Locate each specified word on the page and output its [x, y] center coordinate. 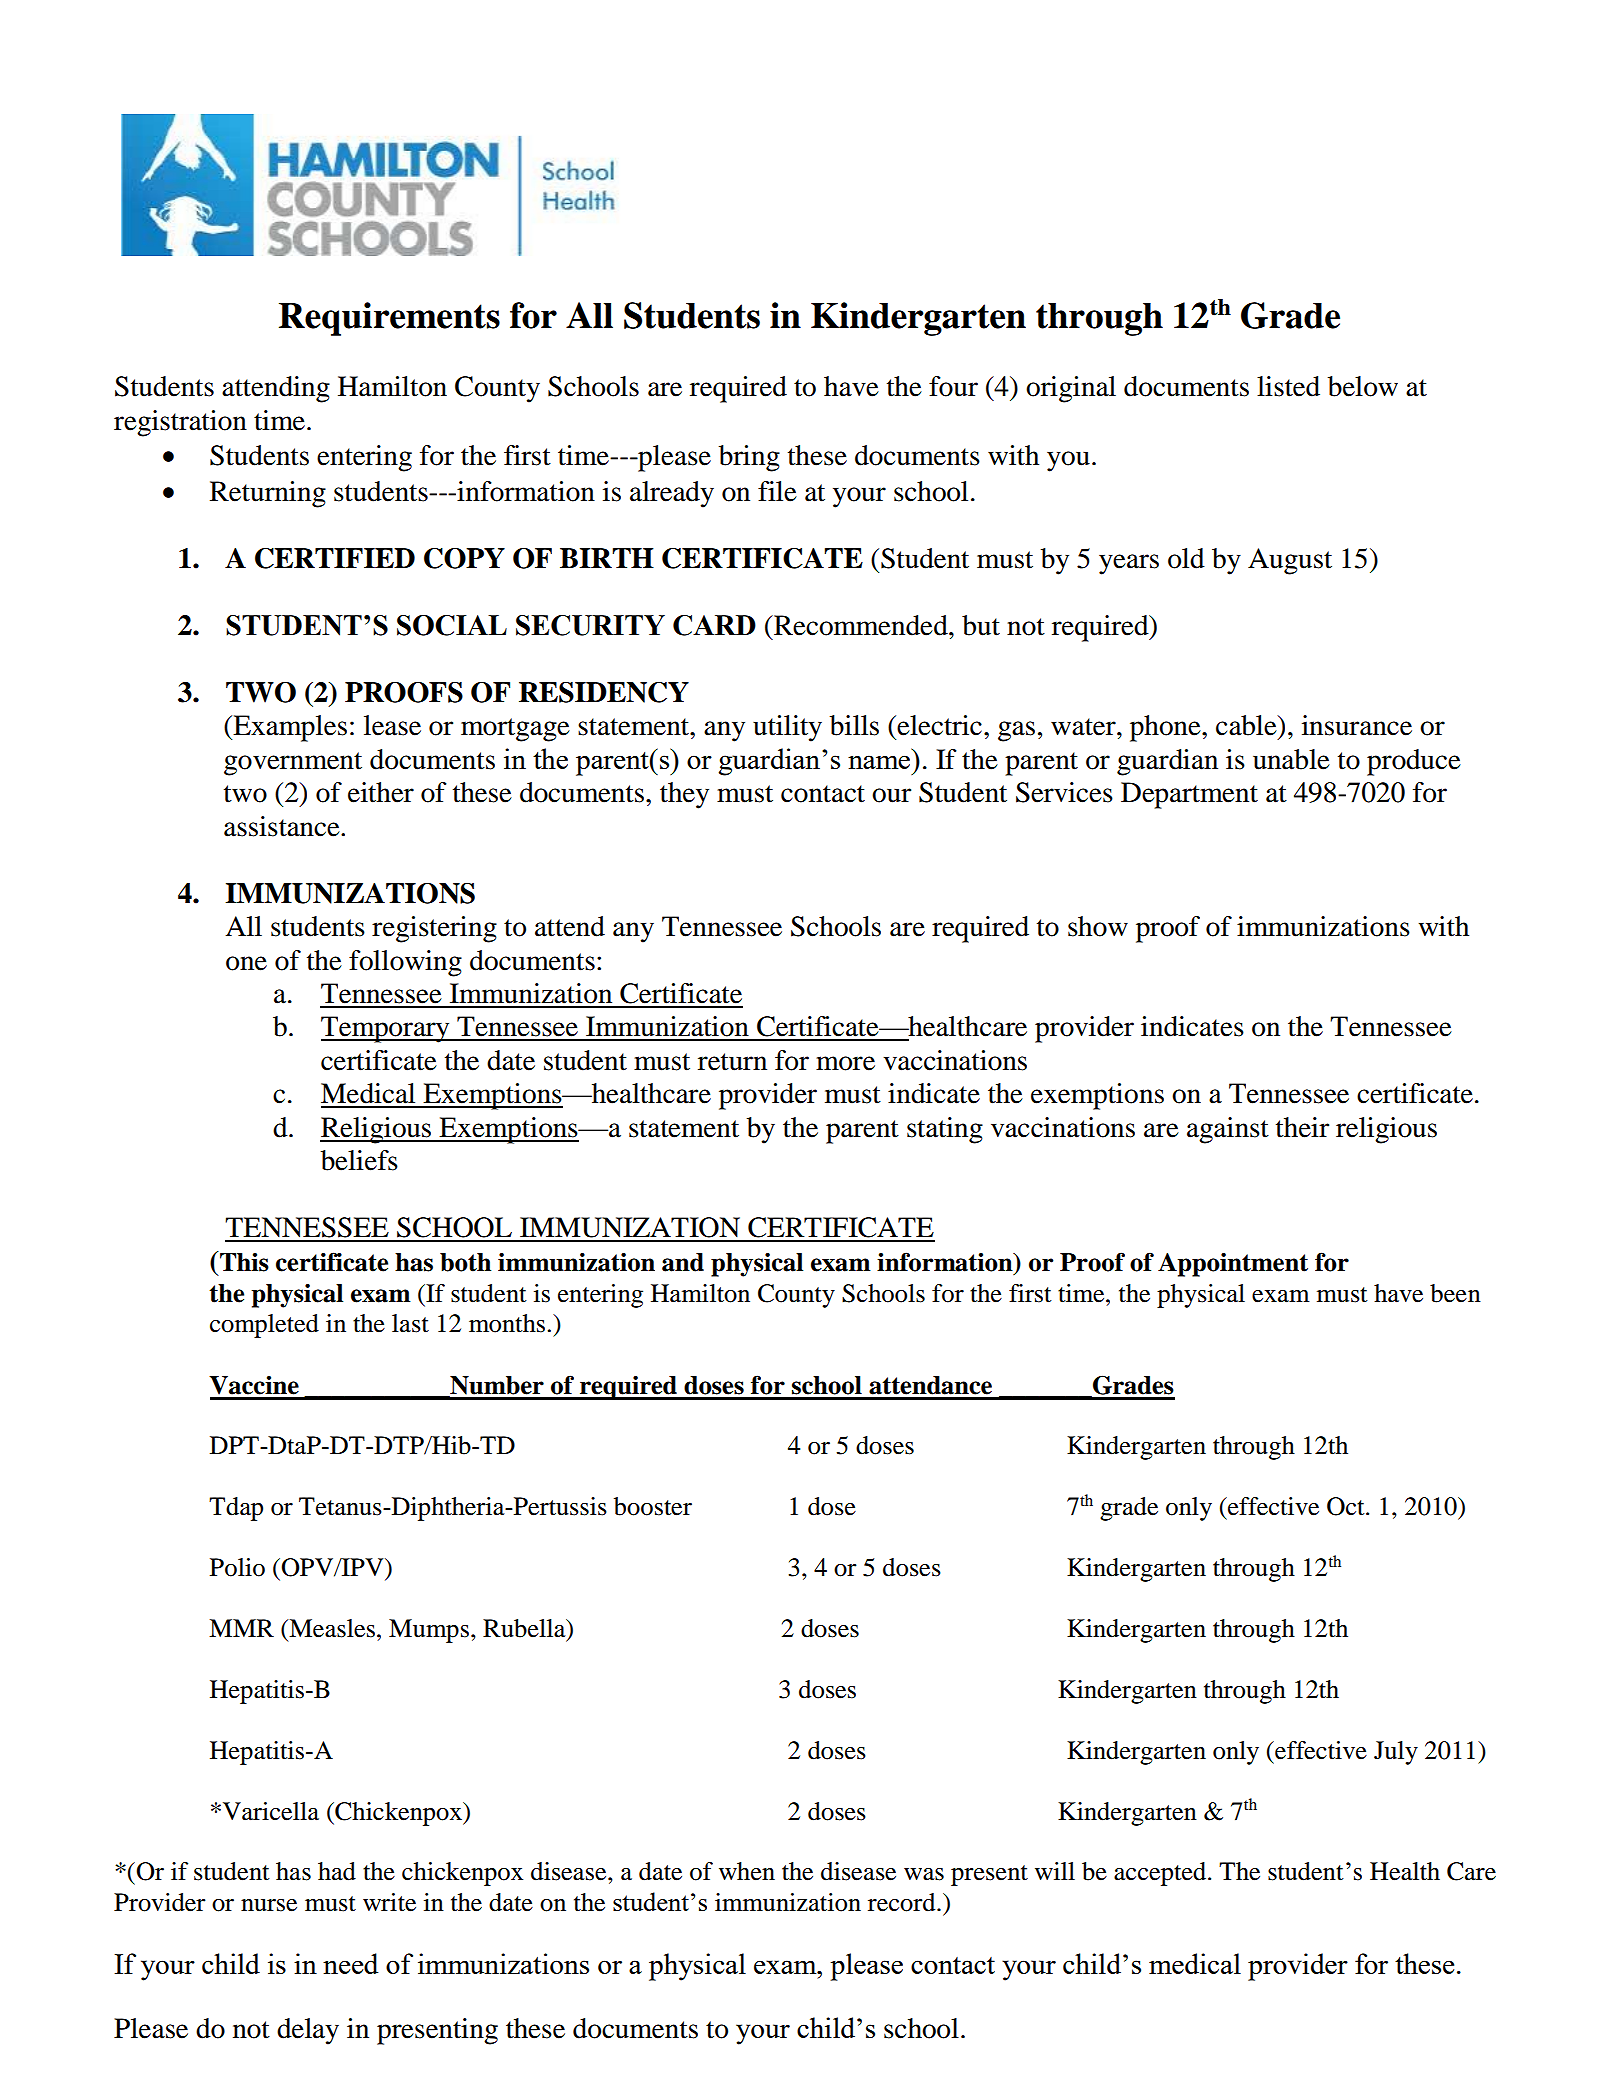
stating [945, 1130]
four [953, 386]
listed [1288, 386]
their [1302, 1127]
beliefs [359, 1160]
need [350, 1963]
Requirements [389, 319]
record [903, 1902]
